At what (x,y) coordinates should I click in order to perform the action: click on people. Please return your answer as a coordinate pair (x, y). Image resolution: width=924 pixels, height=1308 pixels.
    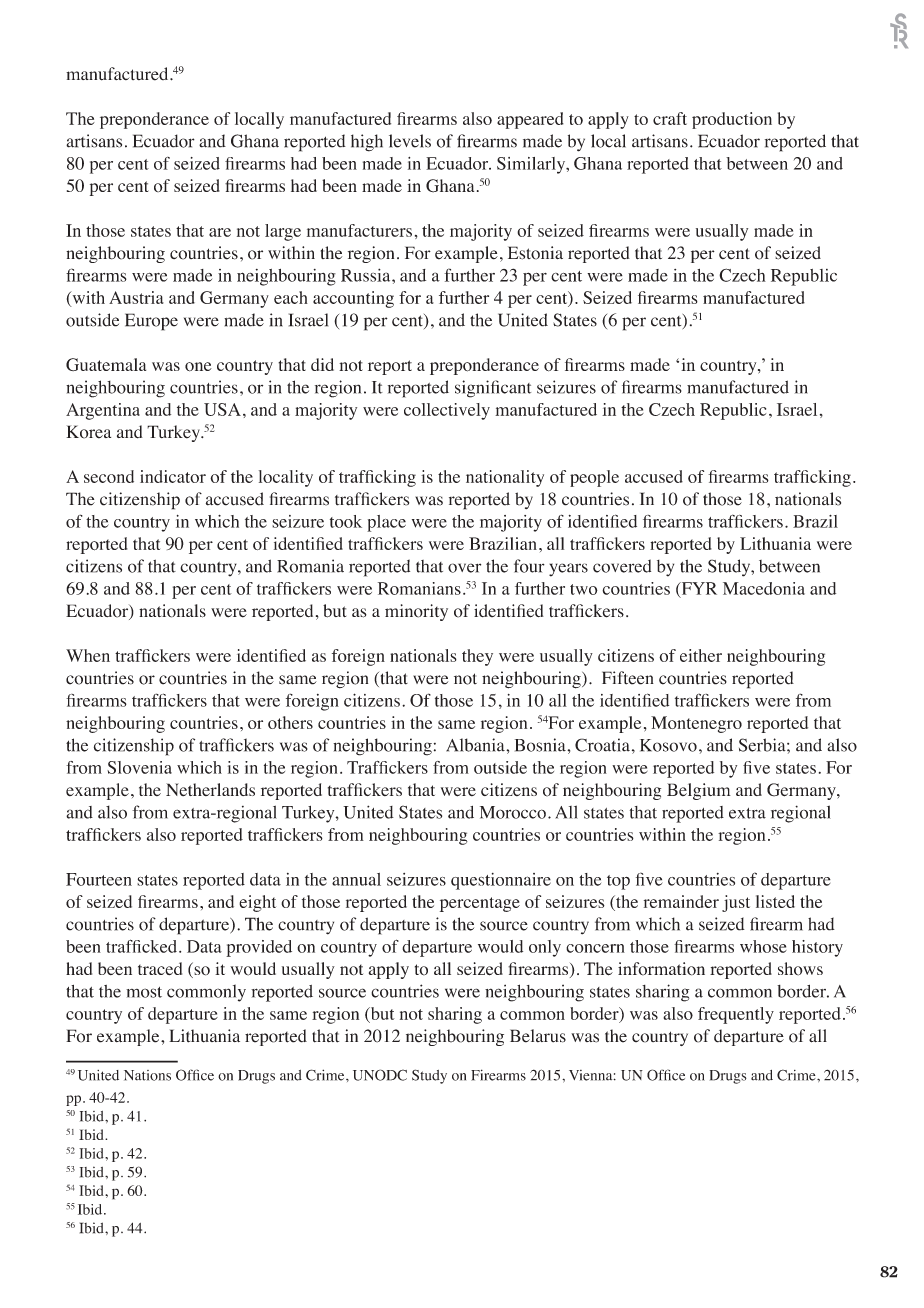
    Looking at the image, I should click on (594, 478).
